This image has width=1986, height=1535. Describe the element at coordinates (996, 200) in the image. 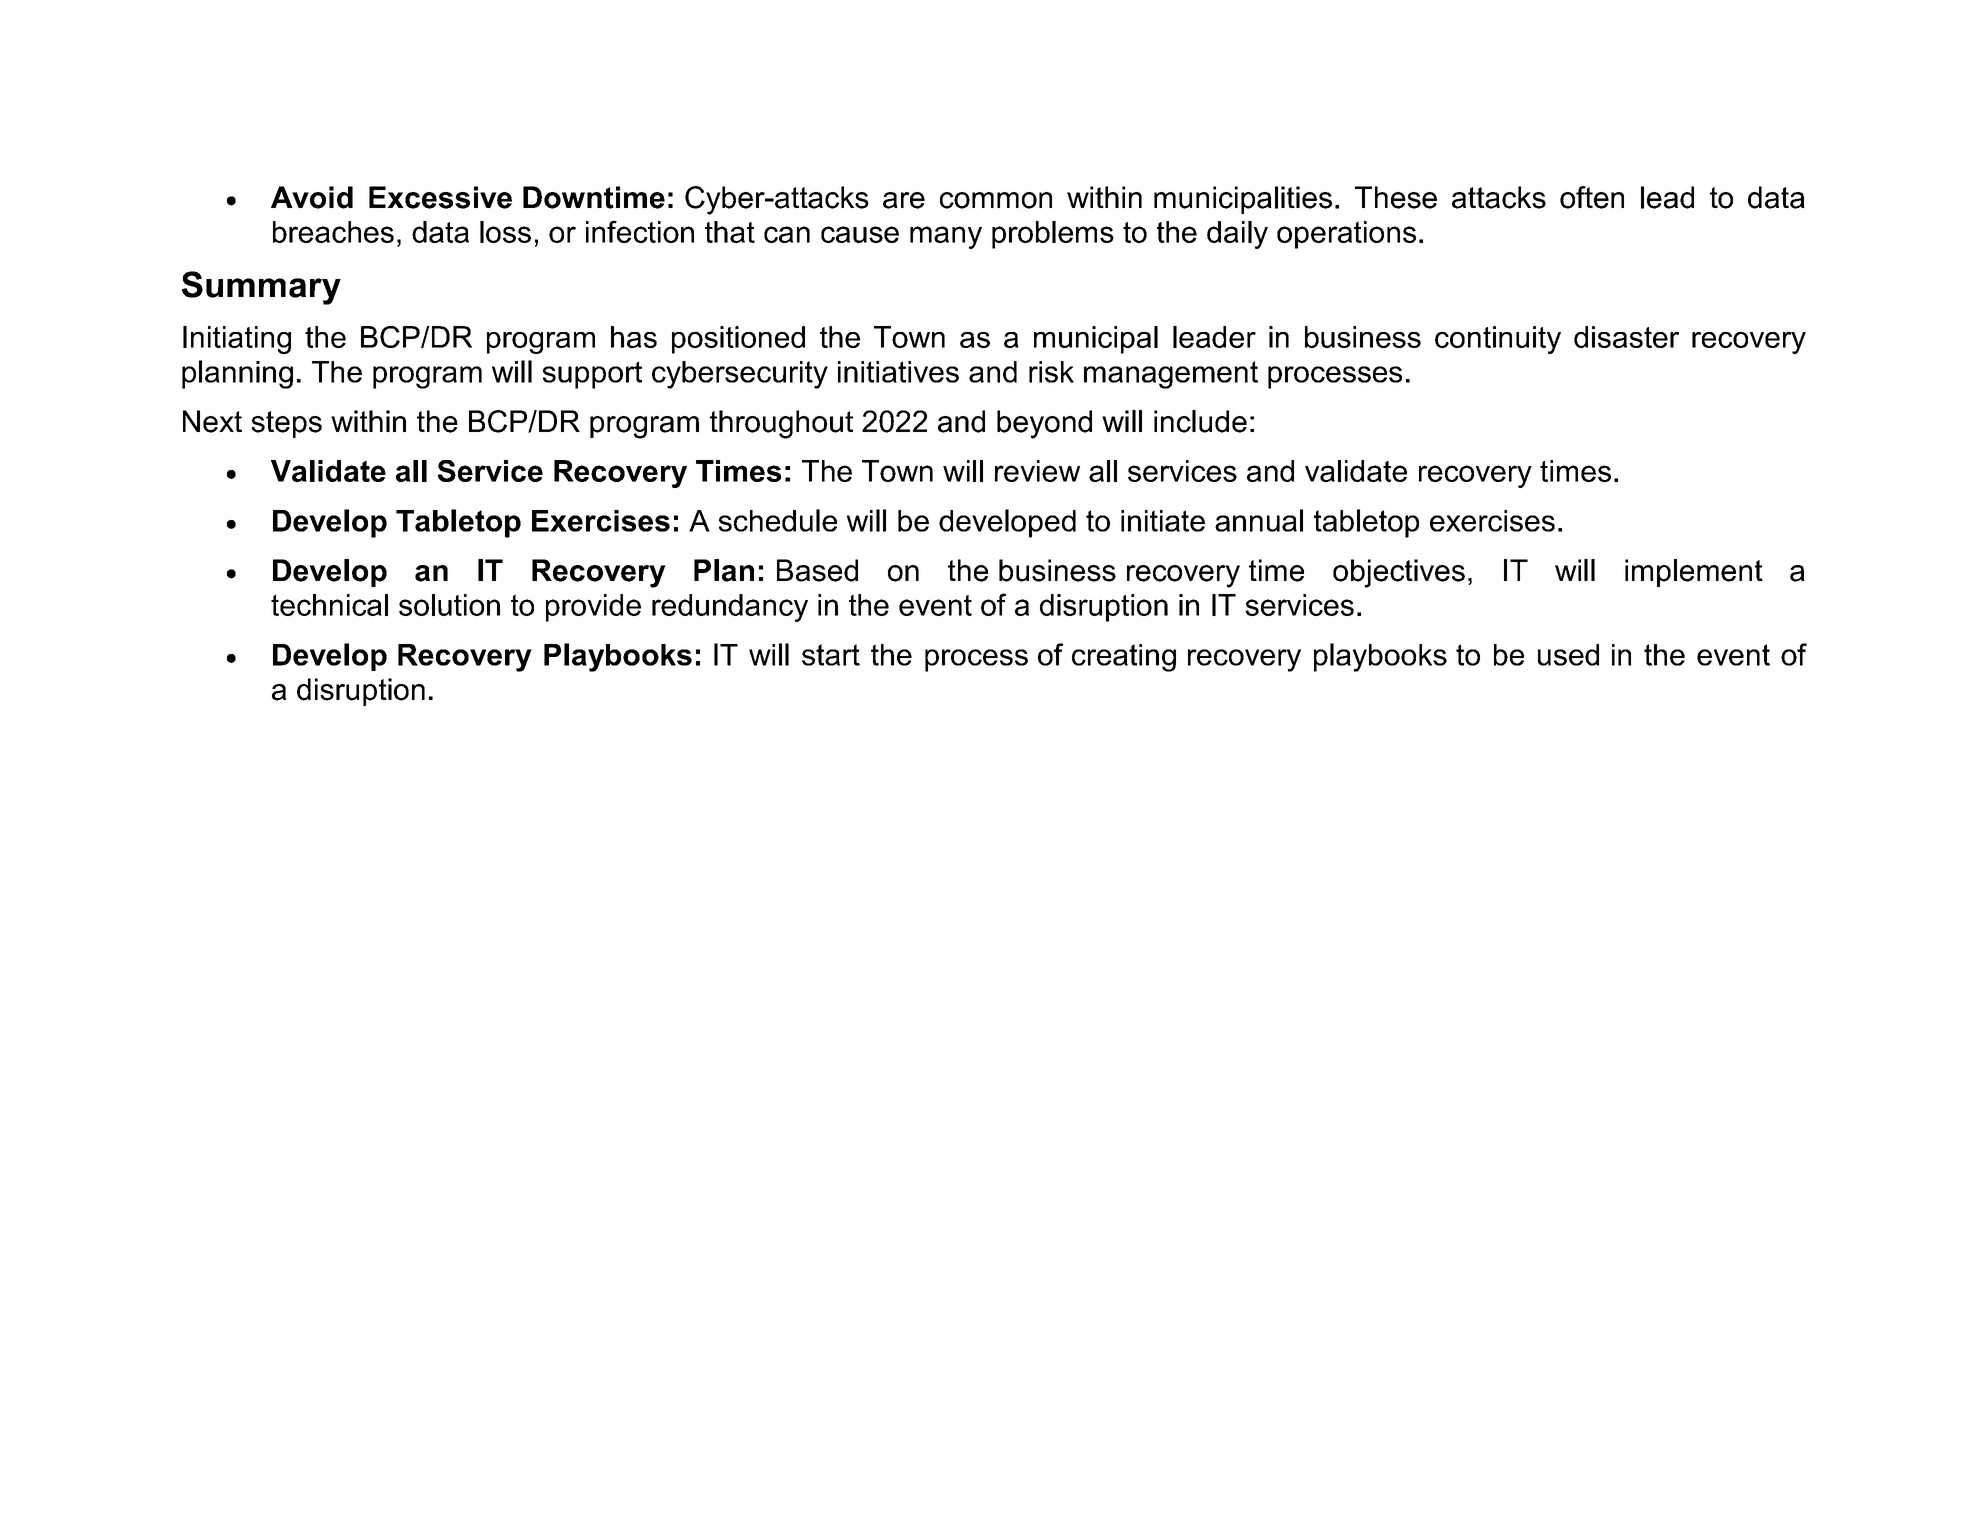

I see `common` at that location.
